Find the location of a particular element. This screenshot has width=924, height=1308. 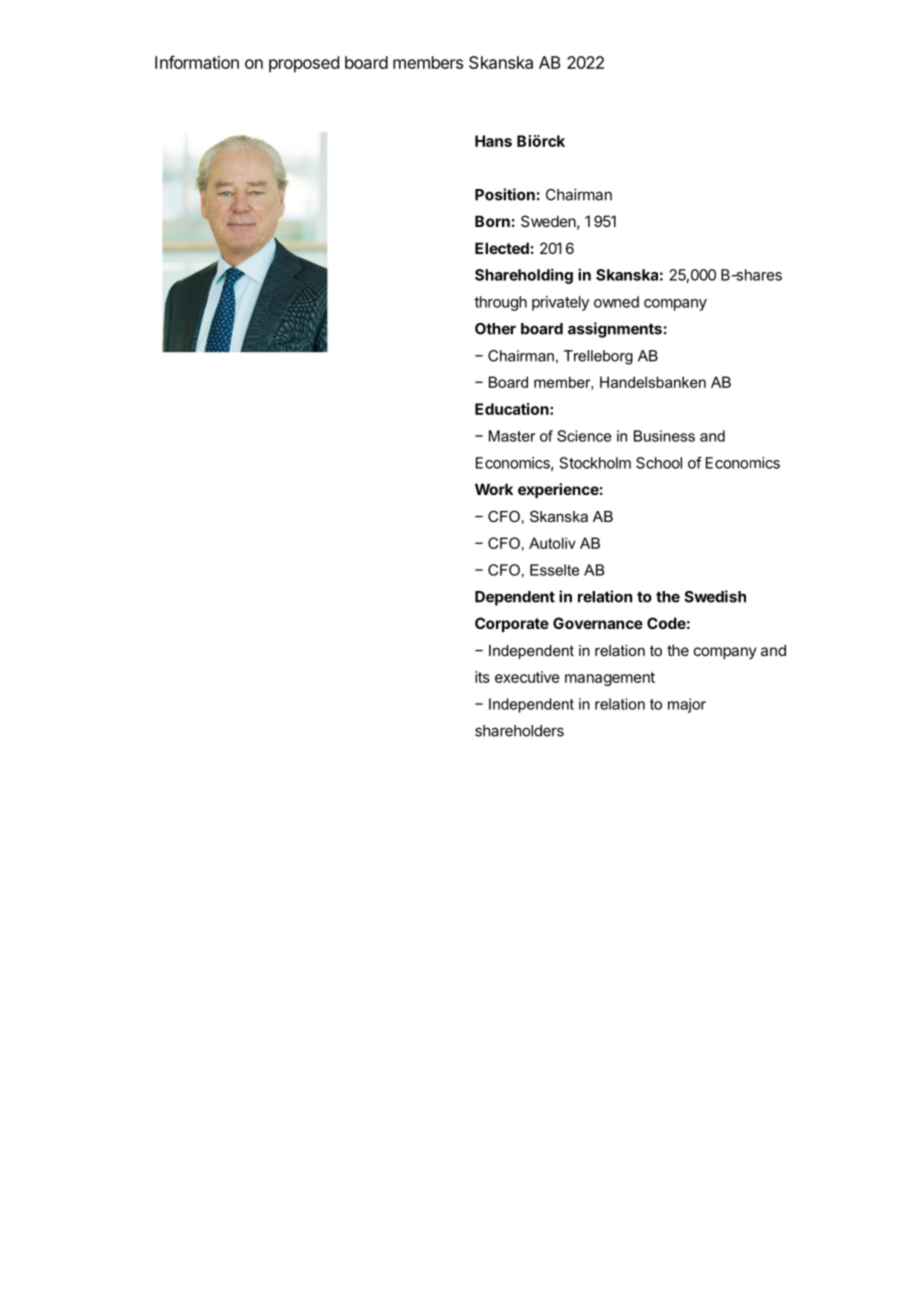

owned is located at coordinates (616, 302).
